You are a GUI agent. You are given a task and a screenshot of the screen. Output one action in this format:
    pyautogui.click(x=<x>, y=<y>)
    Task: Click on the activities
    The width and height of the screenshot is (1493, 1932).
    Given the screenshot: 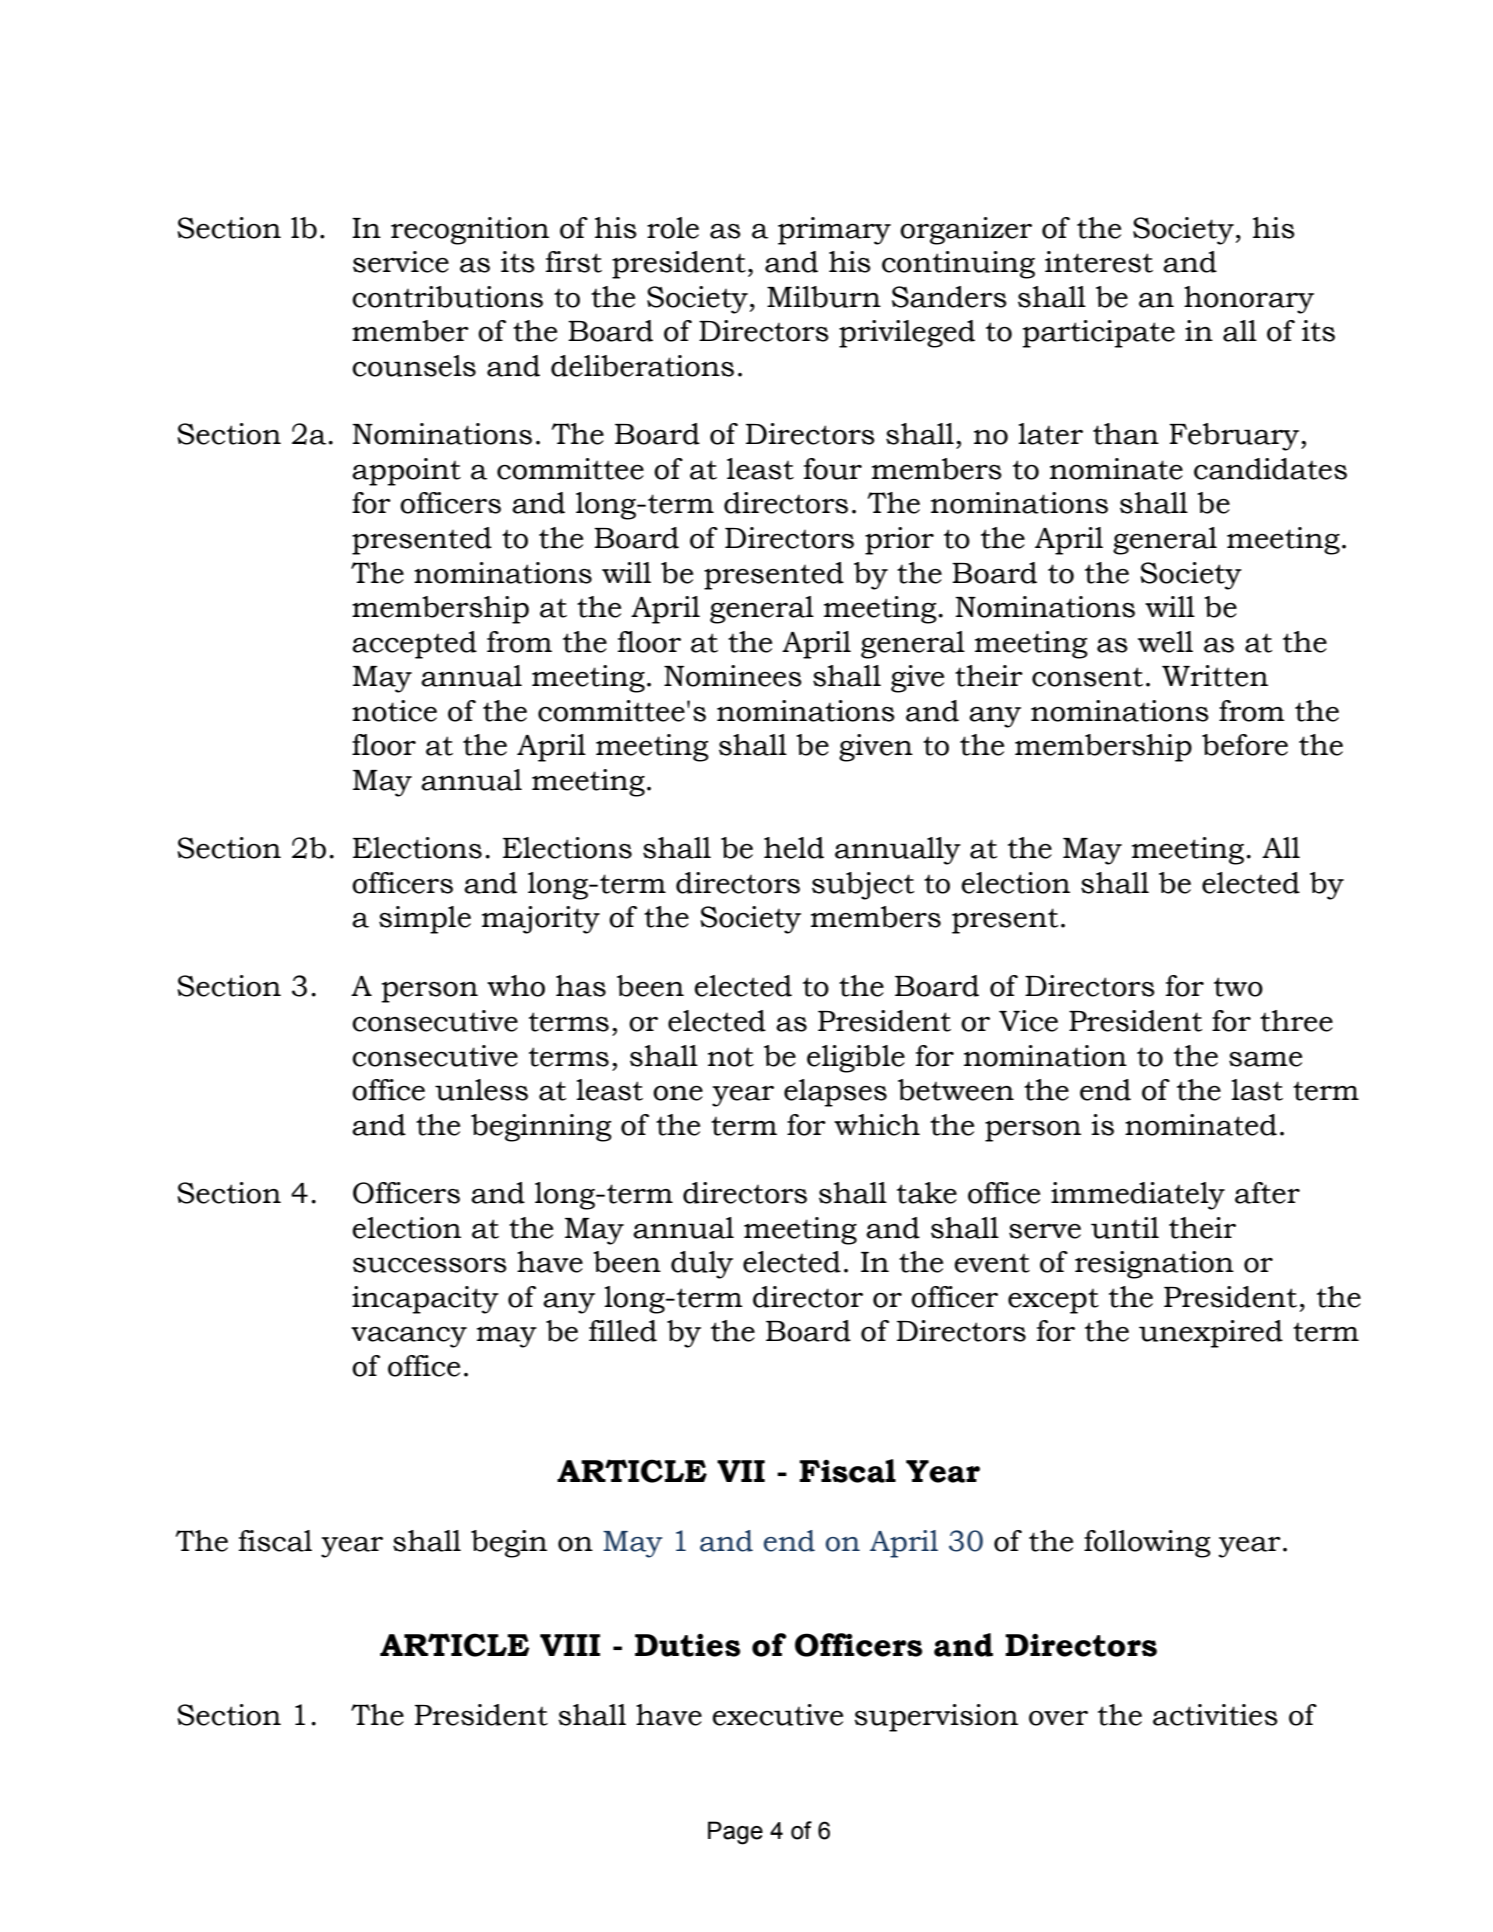 What is the action you would take?
    pyautogui.click(x=1215, y=1715)
